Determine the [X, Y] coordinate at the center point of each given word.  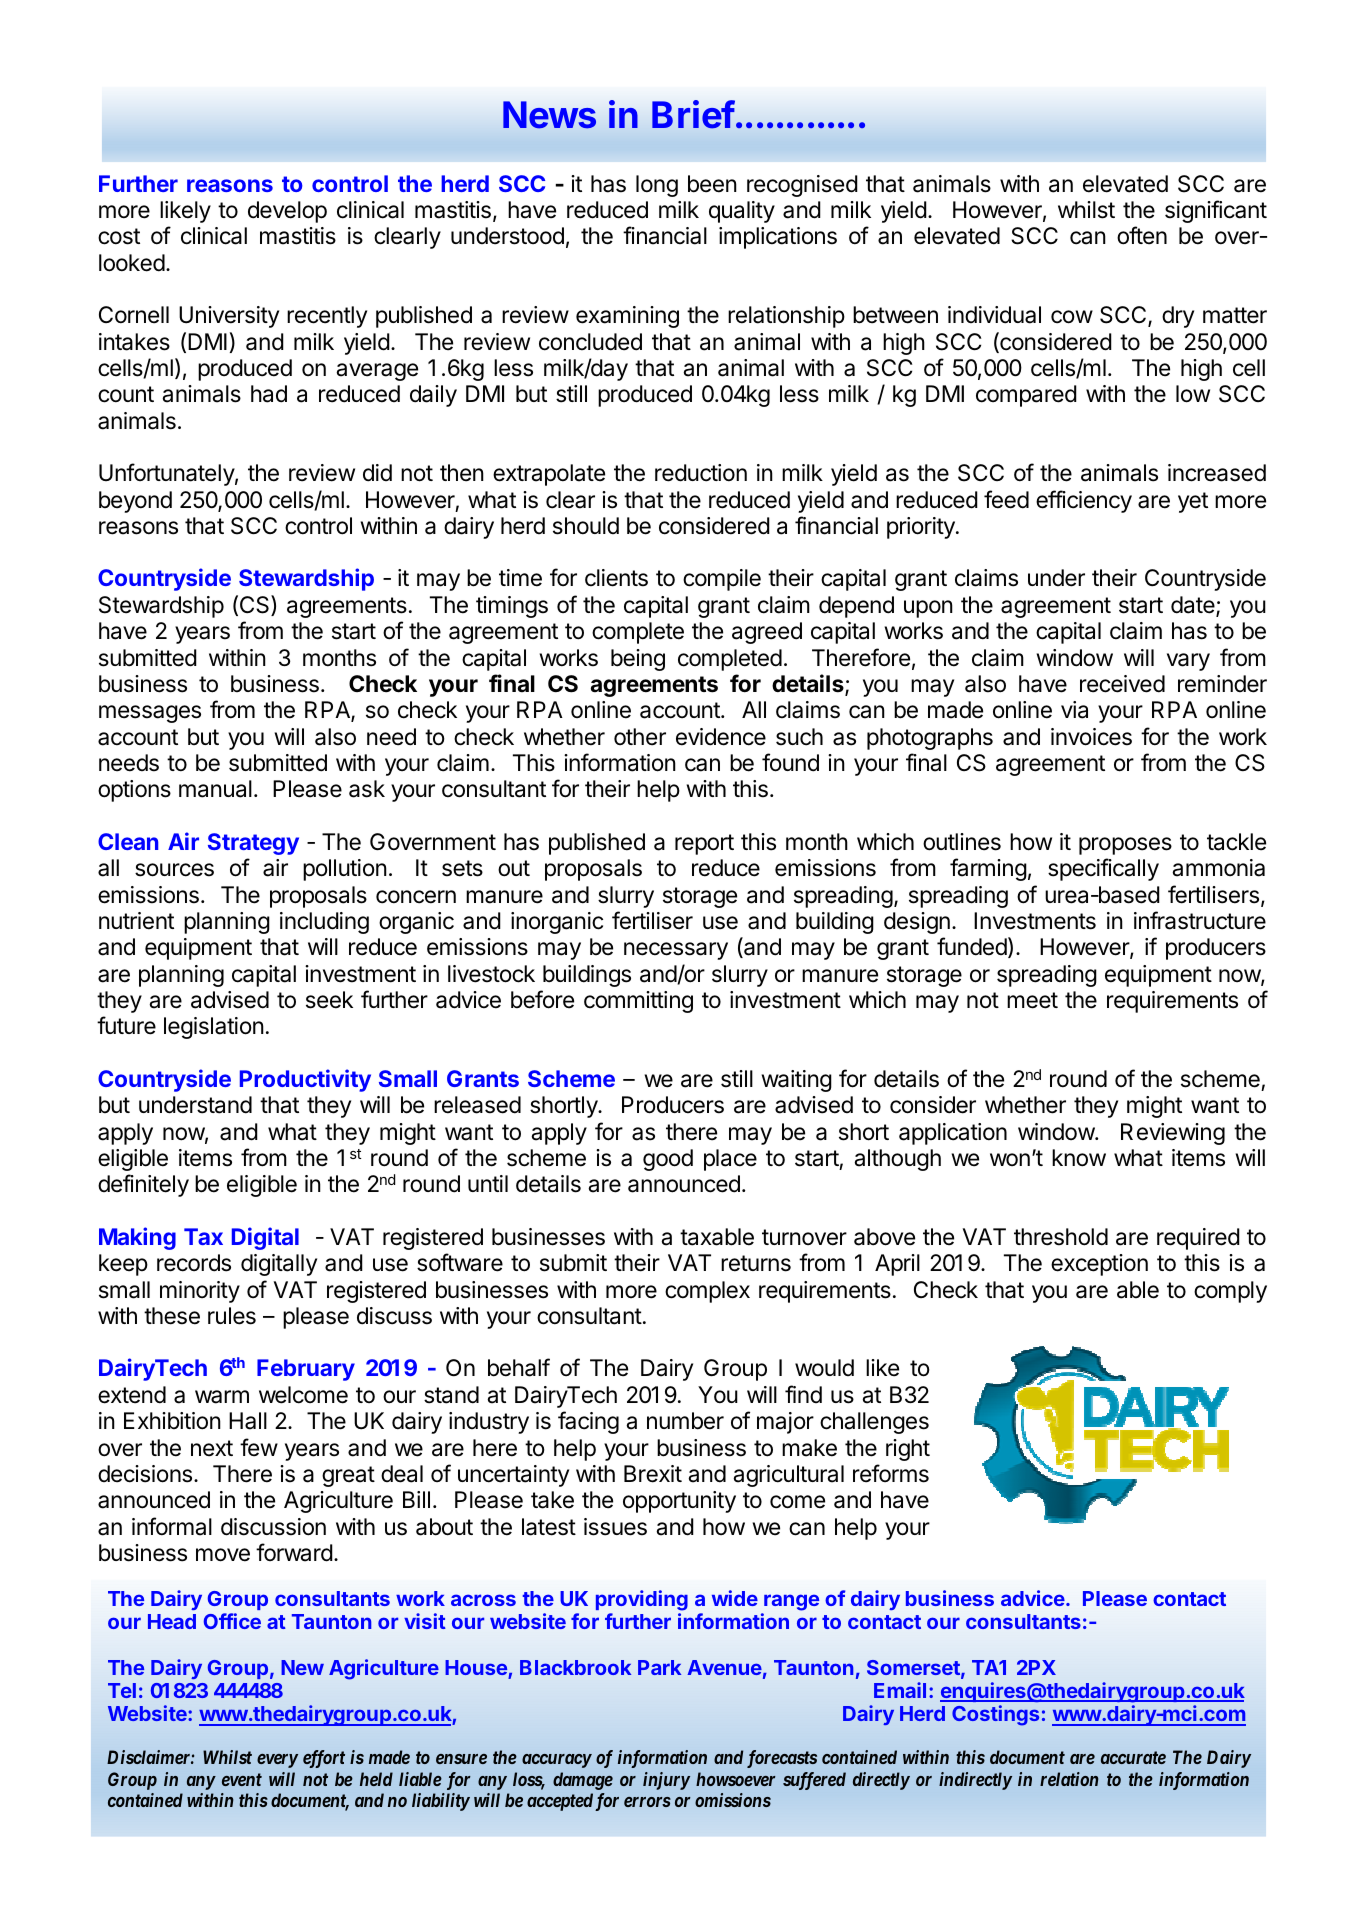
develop [287, 212]
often [1142, 235]
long [657, 186]
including [324, 923]
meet [1032, 1000]
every [277, 1761]
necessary [676, 951]
